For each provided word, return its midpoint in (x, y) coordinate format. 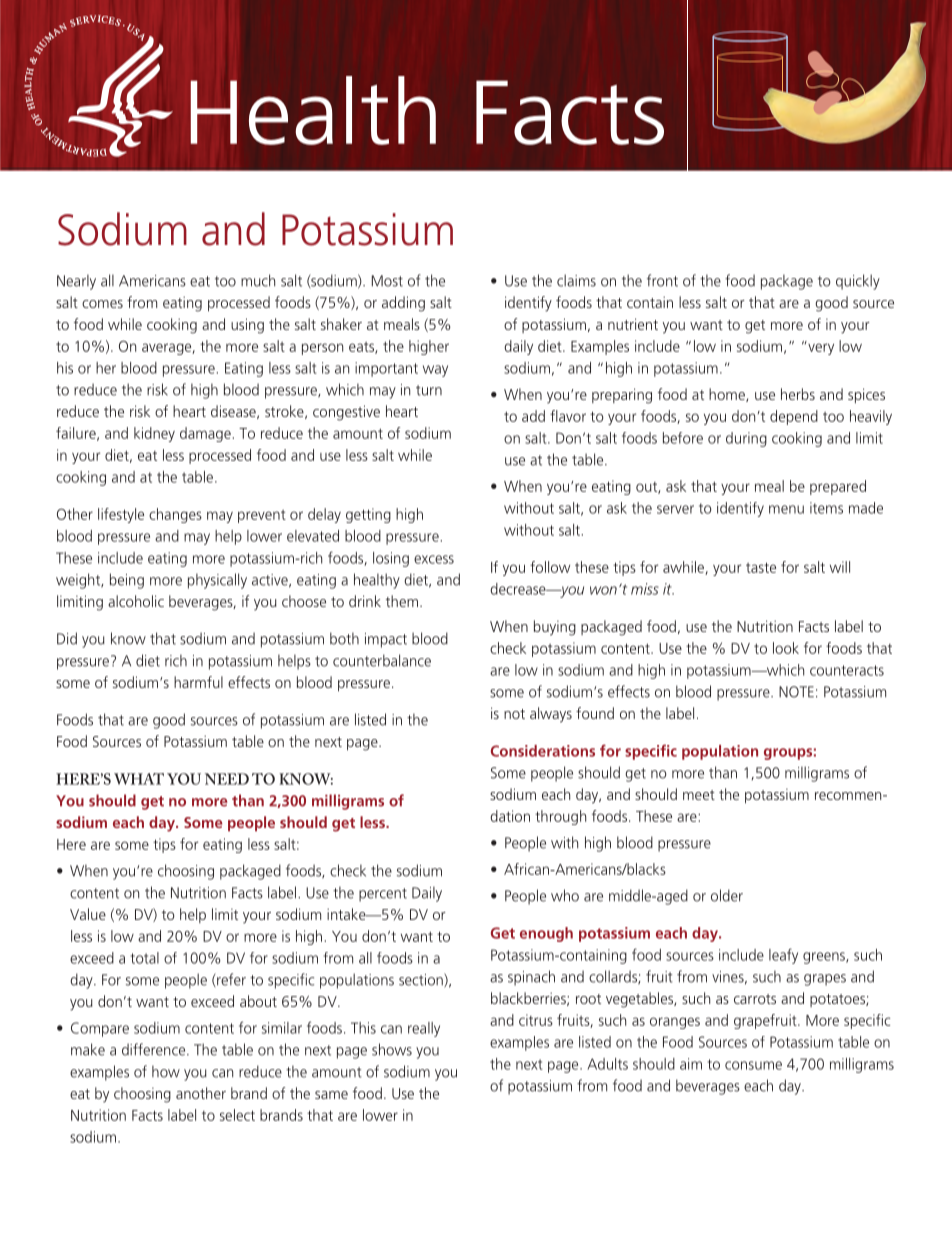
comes (102, 304)
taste (761, 567)
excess (434, 559)
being (127, 581)
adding (403, 304)
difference (155, 1049)
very (820, 348)
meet (699, 795)
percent (383, 895)
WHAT (139, 779)
